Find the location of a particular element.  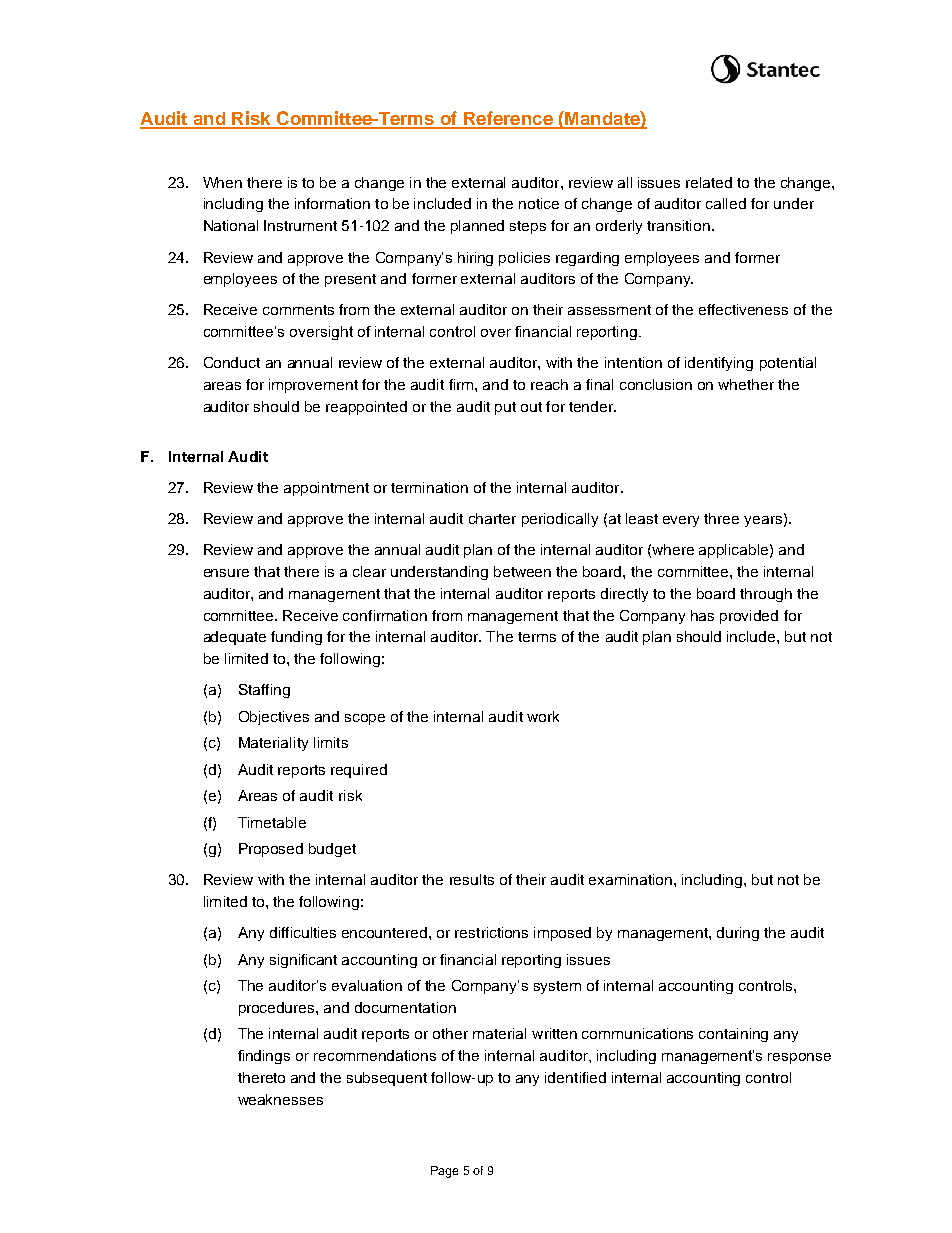

provided is located at coordinates (749, 617).
